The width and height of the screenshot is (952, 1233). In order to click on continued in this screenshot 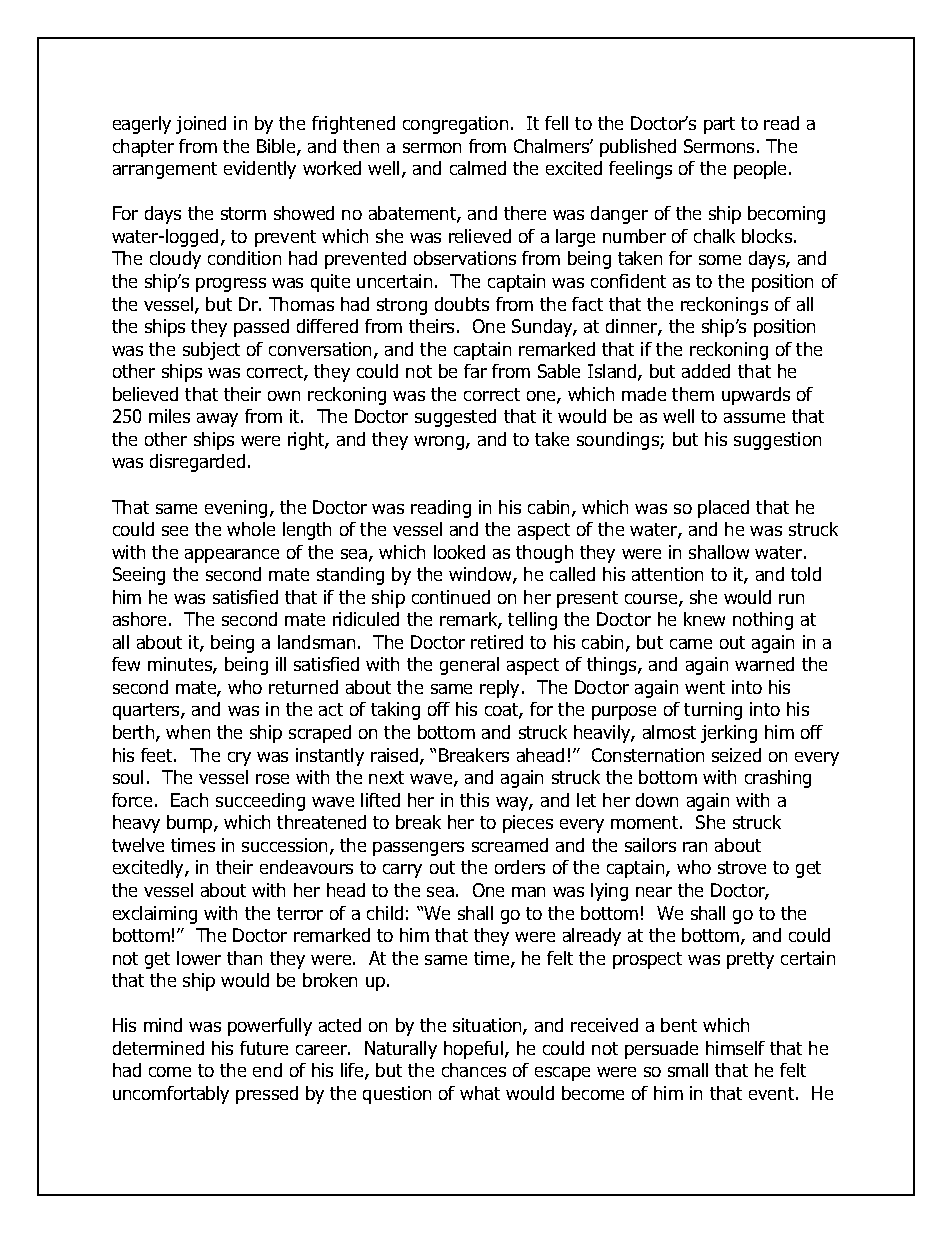, I will do `click(451, 597)`.
